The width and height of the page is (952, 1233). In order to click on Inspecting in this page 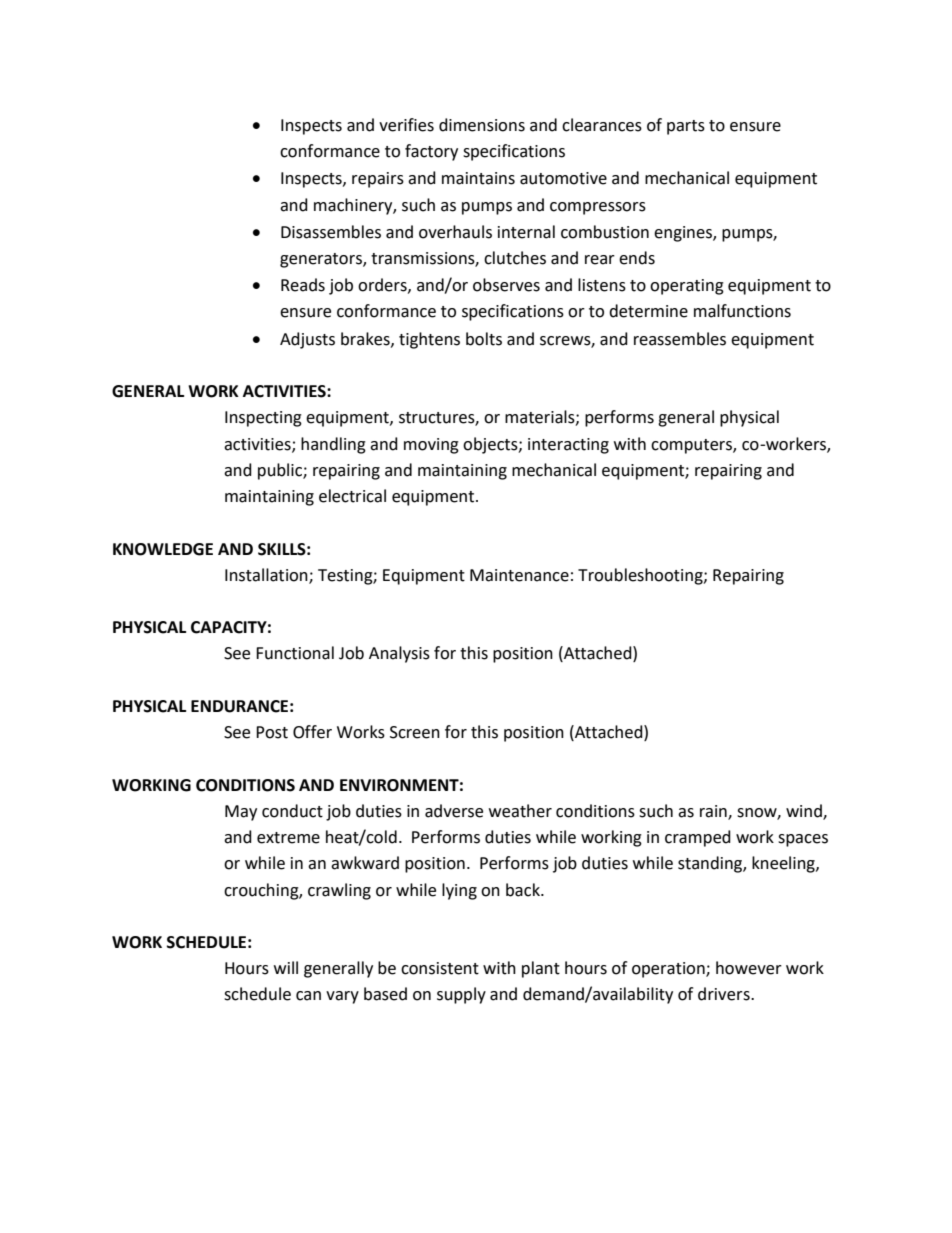, I will do `click(263, 419)`.
